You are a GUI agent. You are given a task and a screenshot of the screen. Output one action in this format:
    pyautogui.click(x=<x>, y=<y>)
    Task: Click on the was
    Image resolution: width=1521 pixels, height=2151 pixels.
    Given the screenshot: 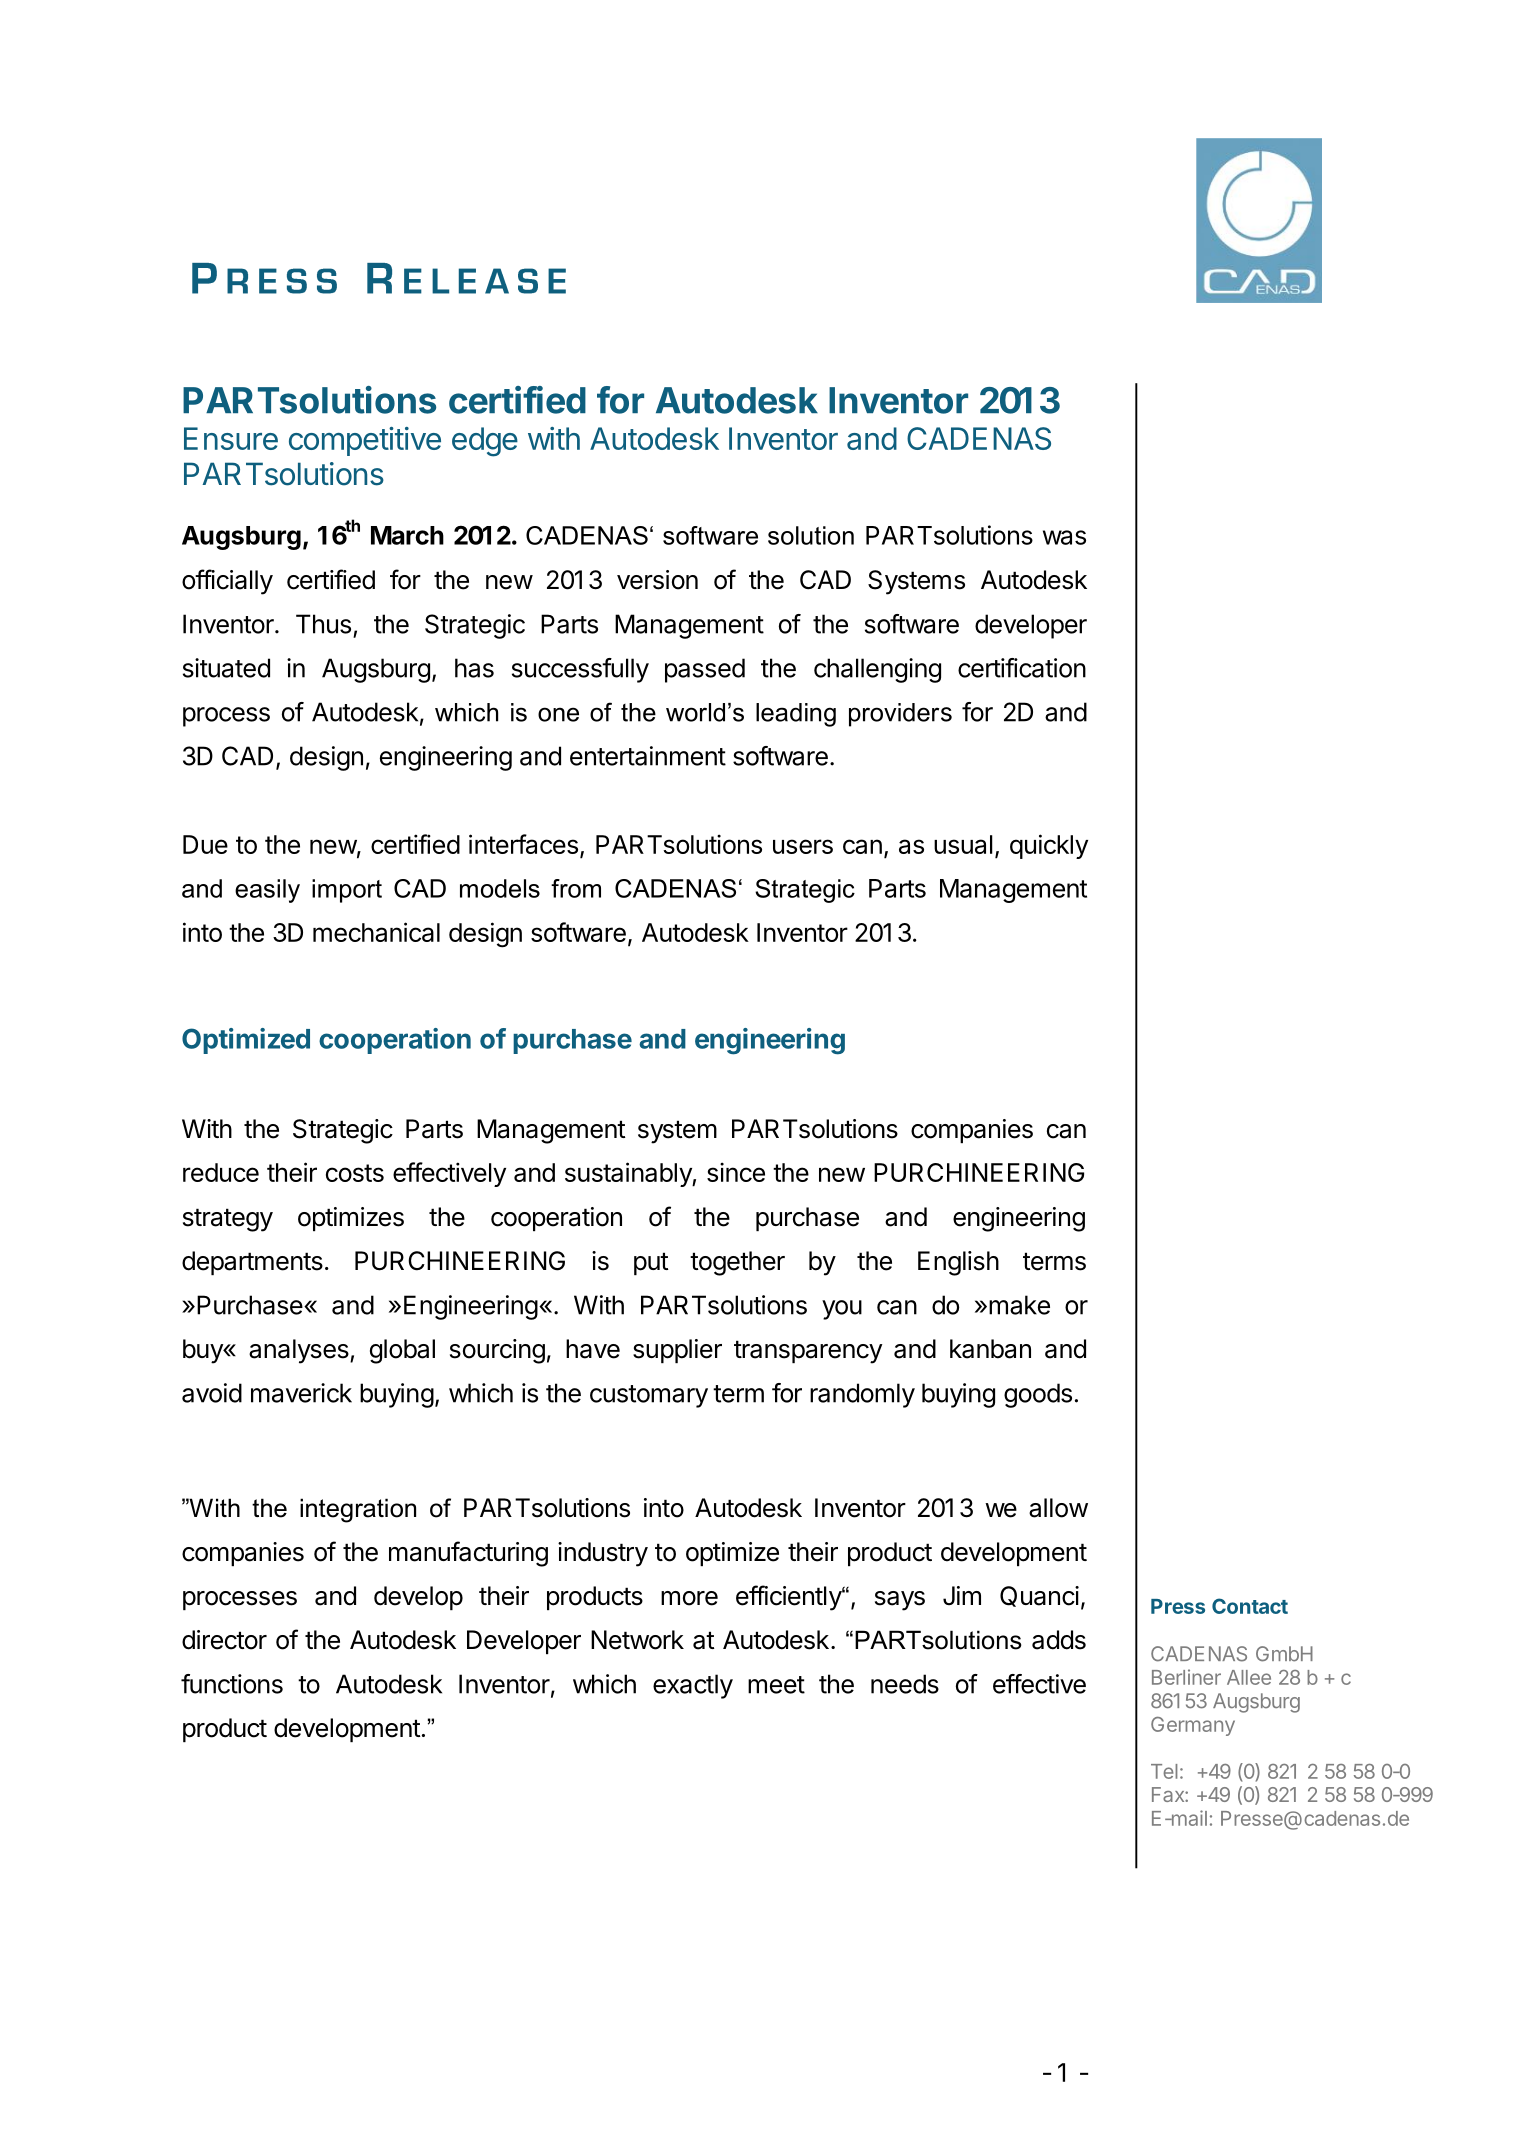 What is the action you would take?
    pyautogui.click(x=1064, y=537)
